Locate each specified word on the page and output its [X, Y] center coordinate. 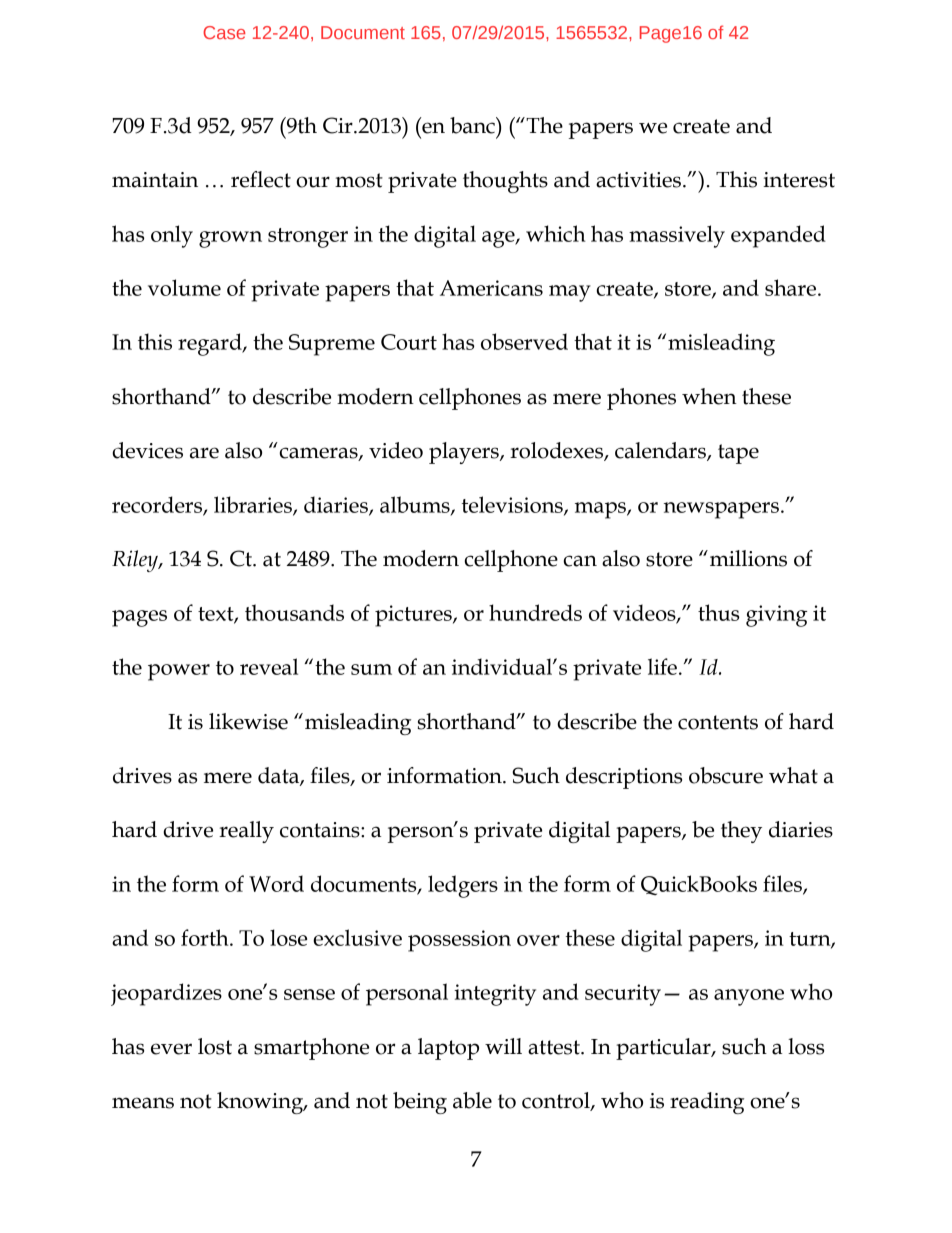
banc [473, 125]
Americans [491, 288]
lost [215, 1046]
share [790, 287]
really [246, 832]
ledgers [463, 886]
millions [748, 558]
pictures [414, 616]
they [741, 832]
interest [799, 180]
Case [224, 32]
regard [211, 344]
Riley [136, 561]
